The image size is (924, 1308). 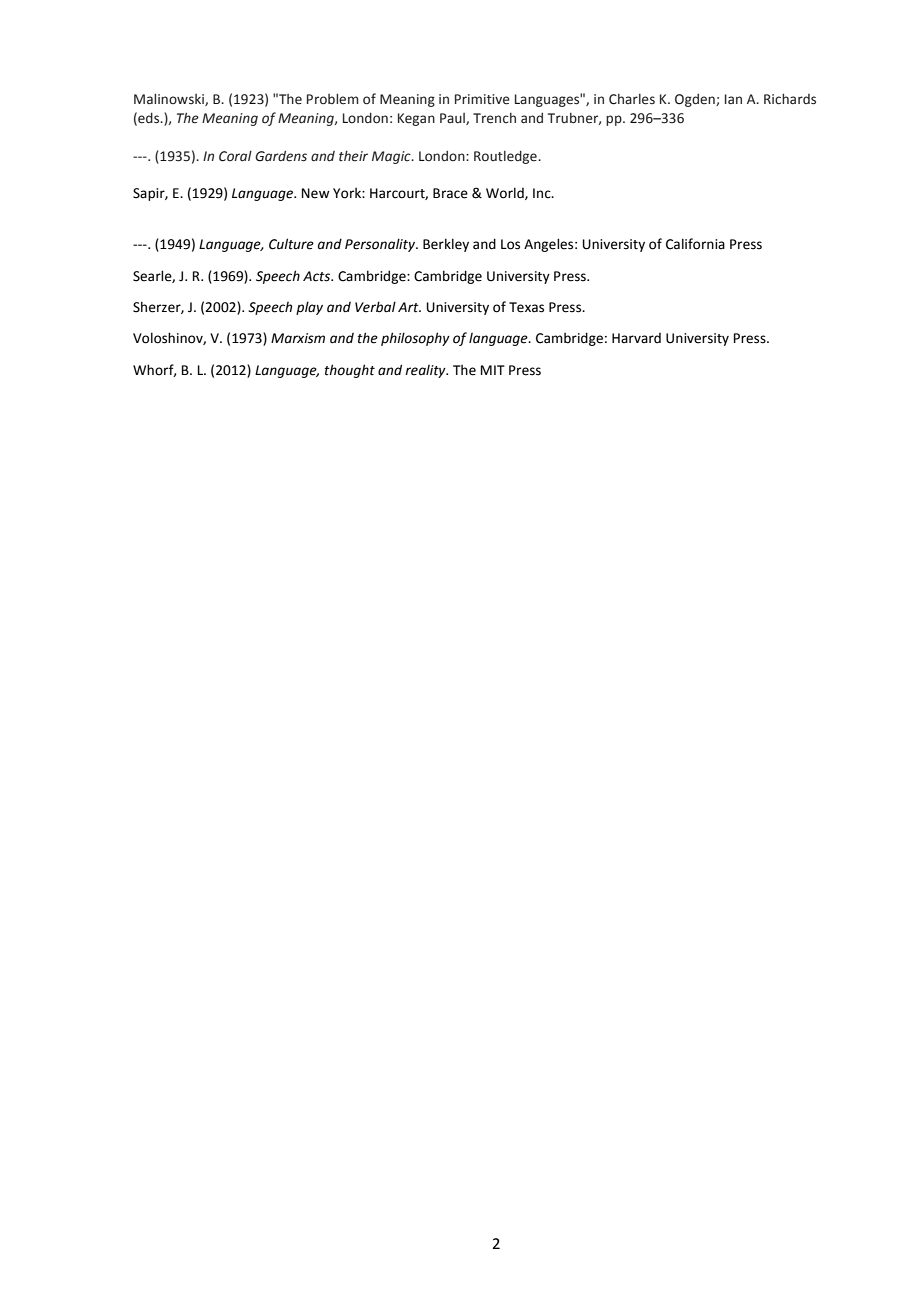 I want to click on California, so click(x=695, y=244).
